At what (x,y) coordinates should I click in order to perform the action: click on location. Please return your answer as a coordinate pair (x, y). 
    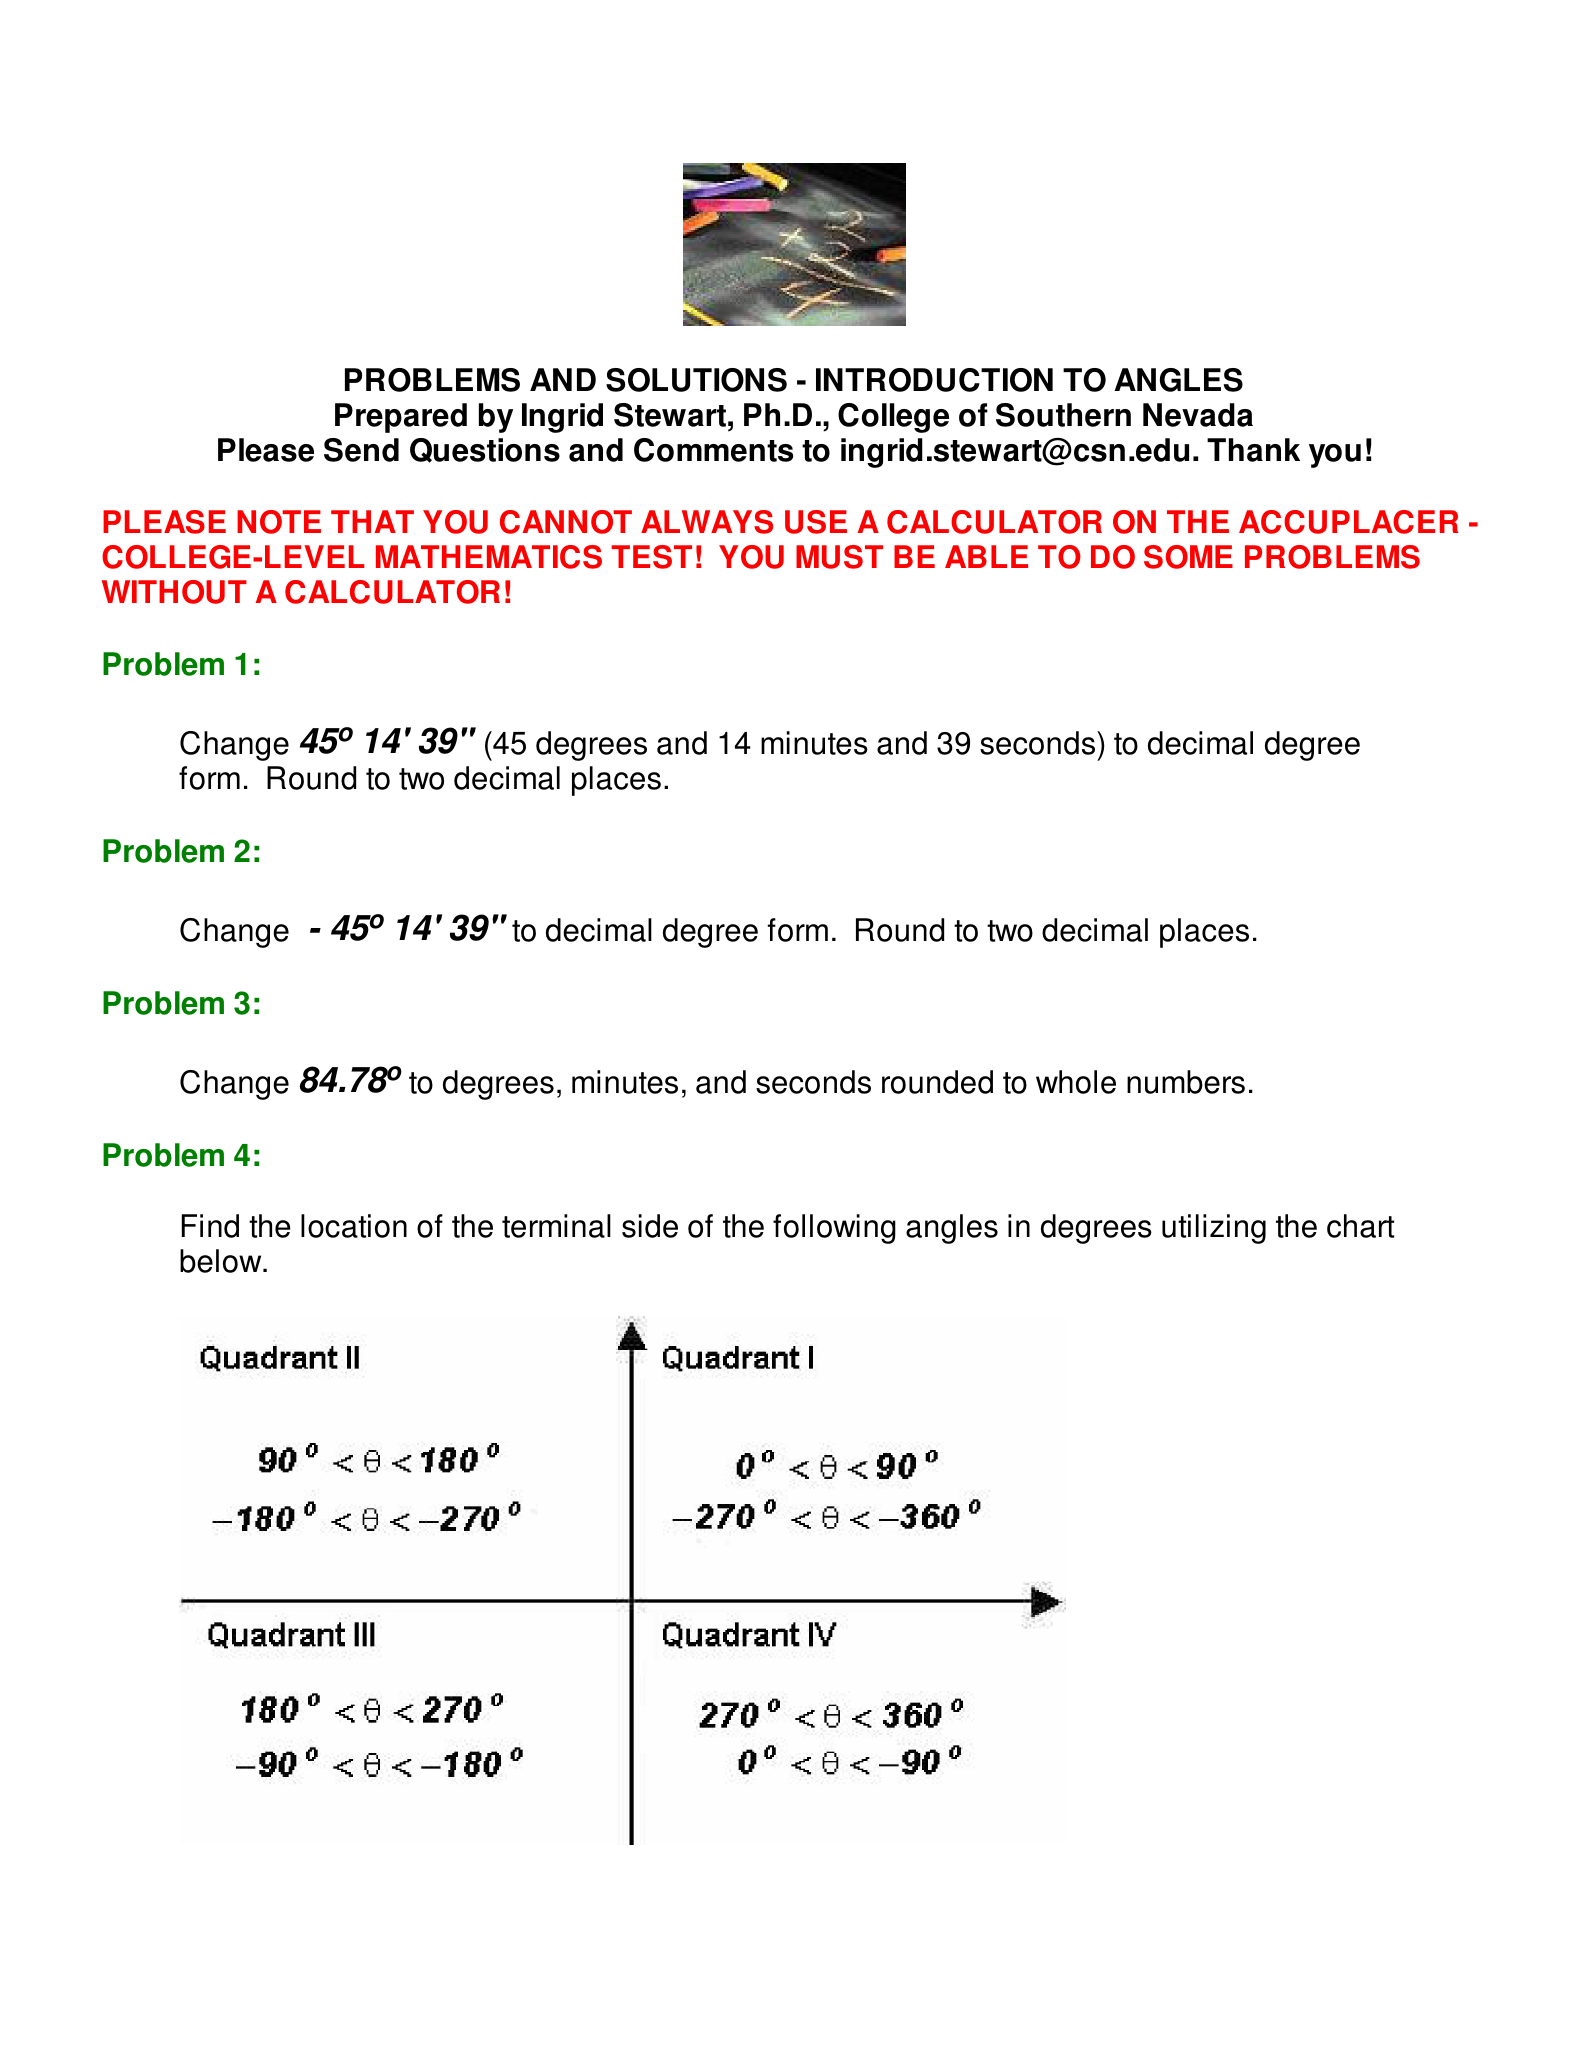
    Looking at the image, I should click on (354, 1226).
